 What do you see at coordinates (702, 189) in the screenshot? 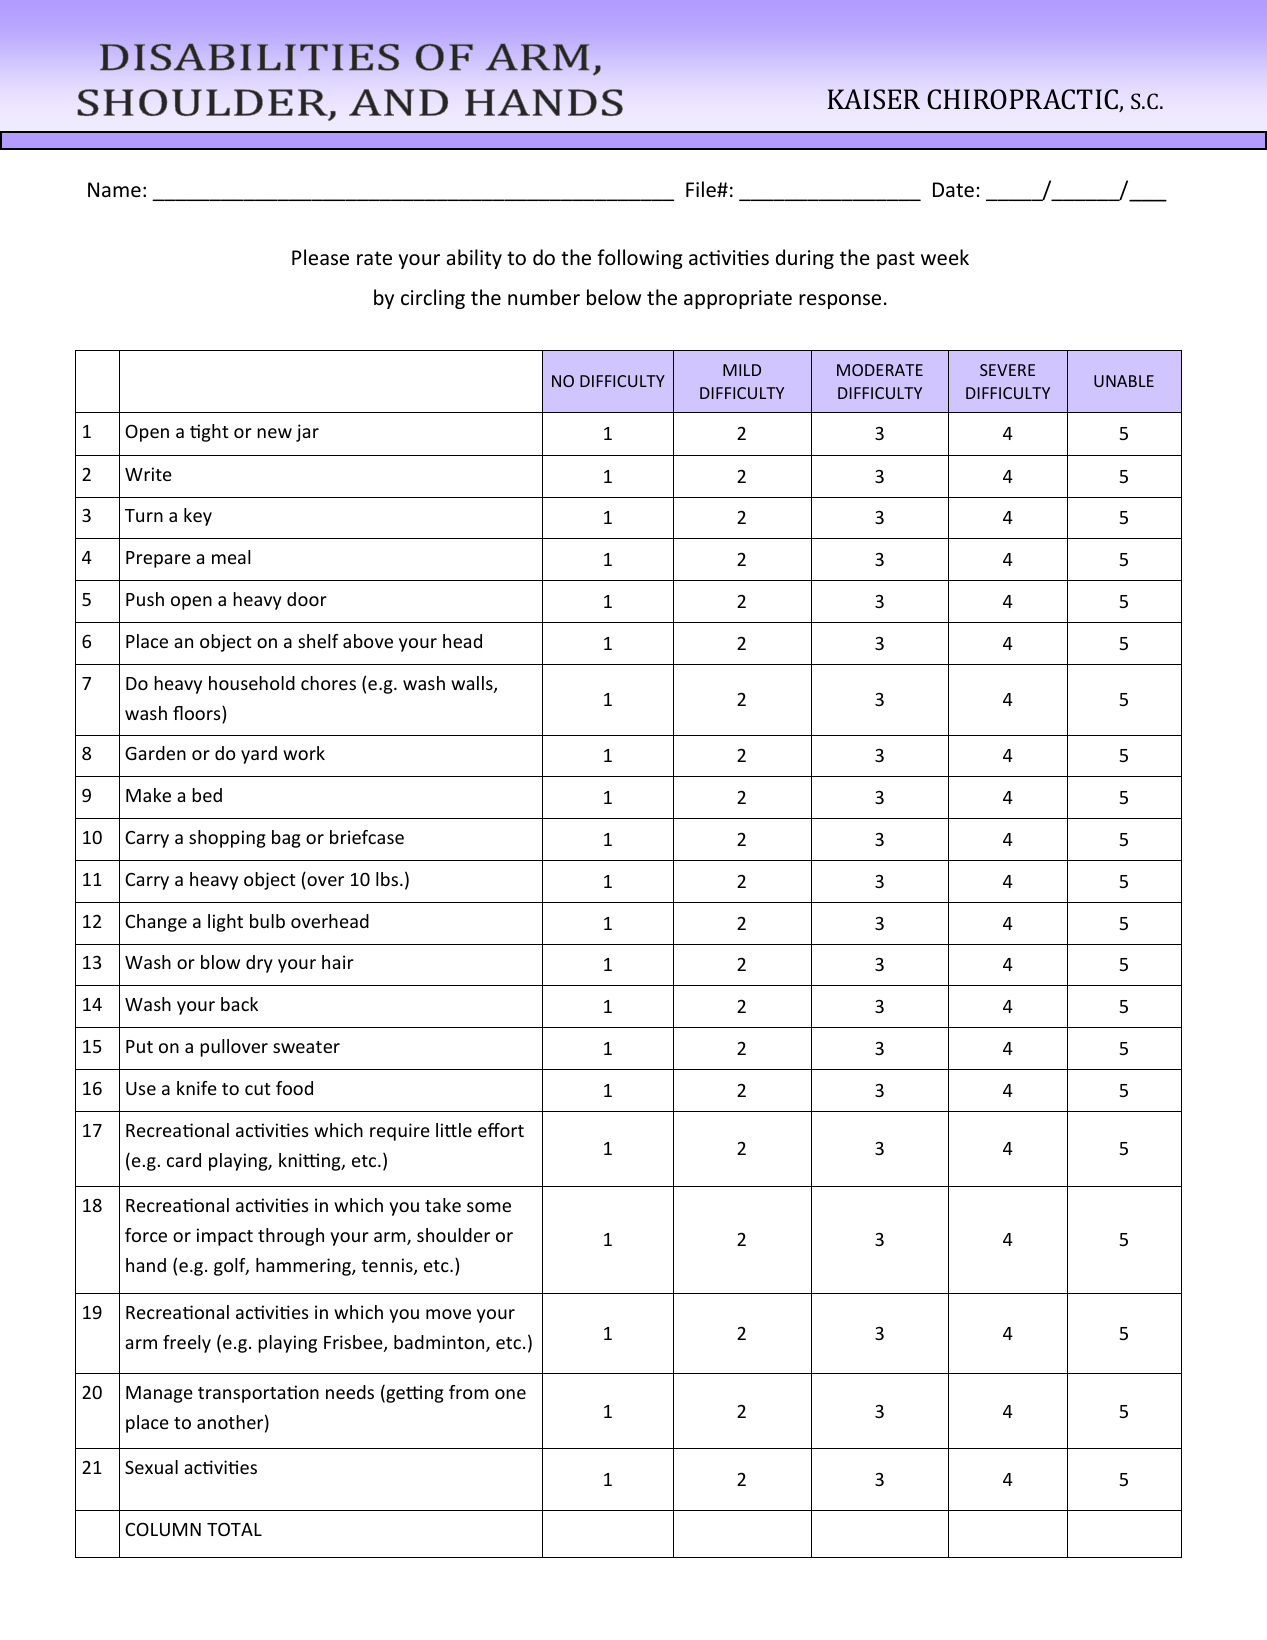
I see `File` at bounding box center [702, 189].
